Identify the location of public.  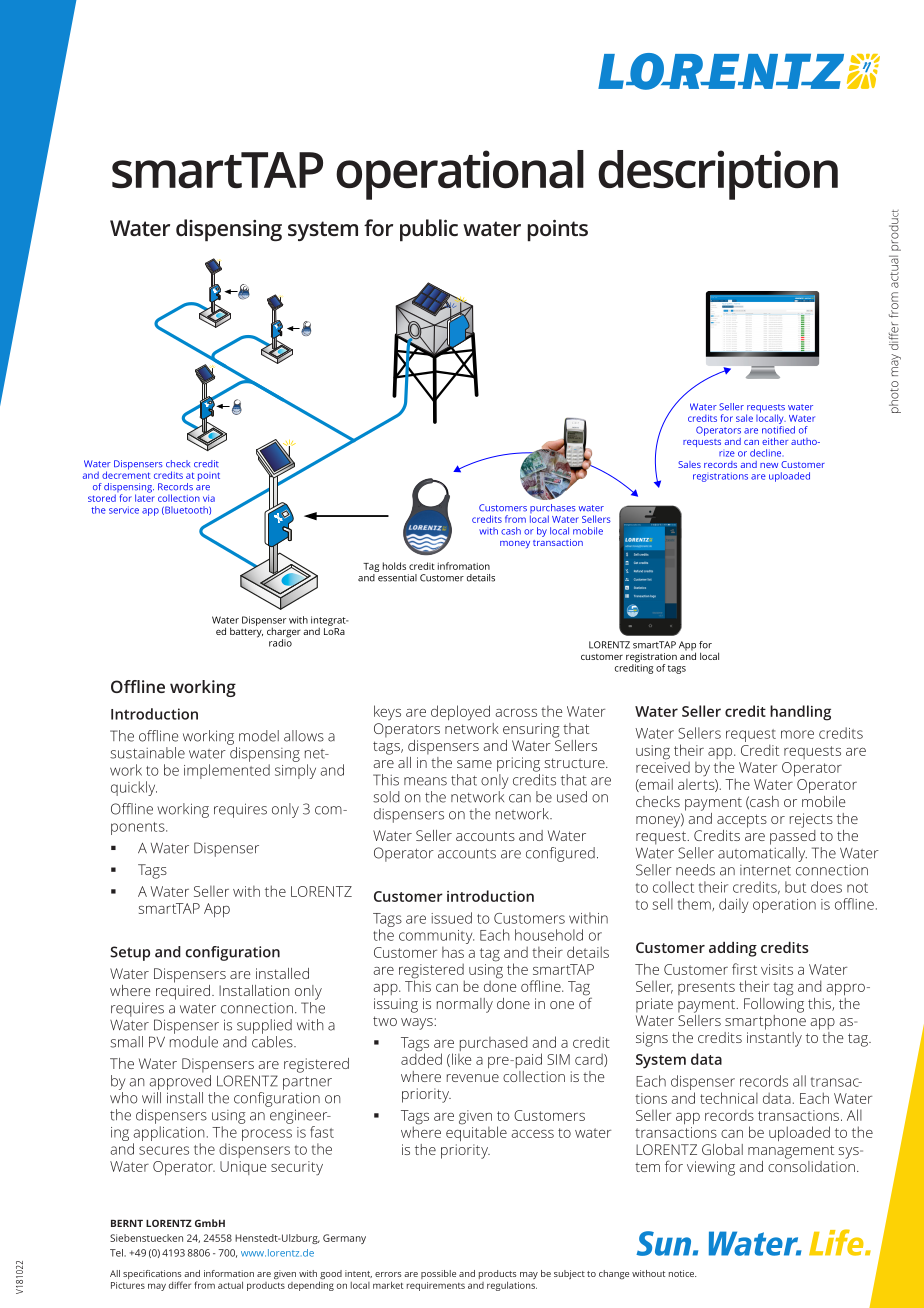
(429, 230).
